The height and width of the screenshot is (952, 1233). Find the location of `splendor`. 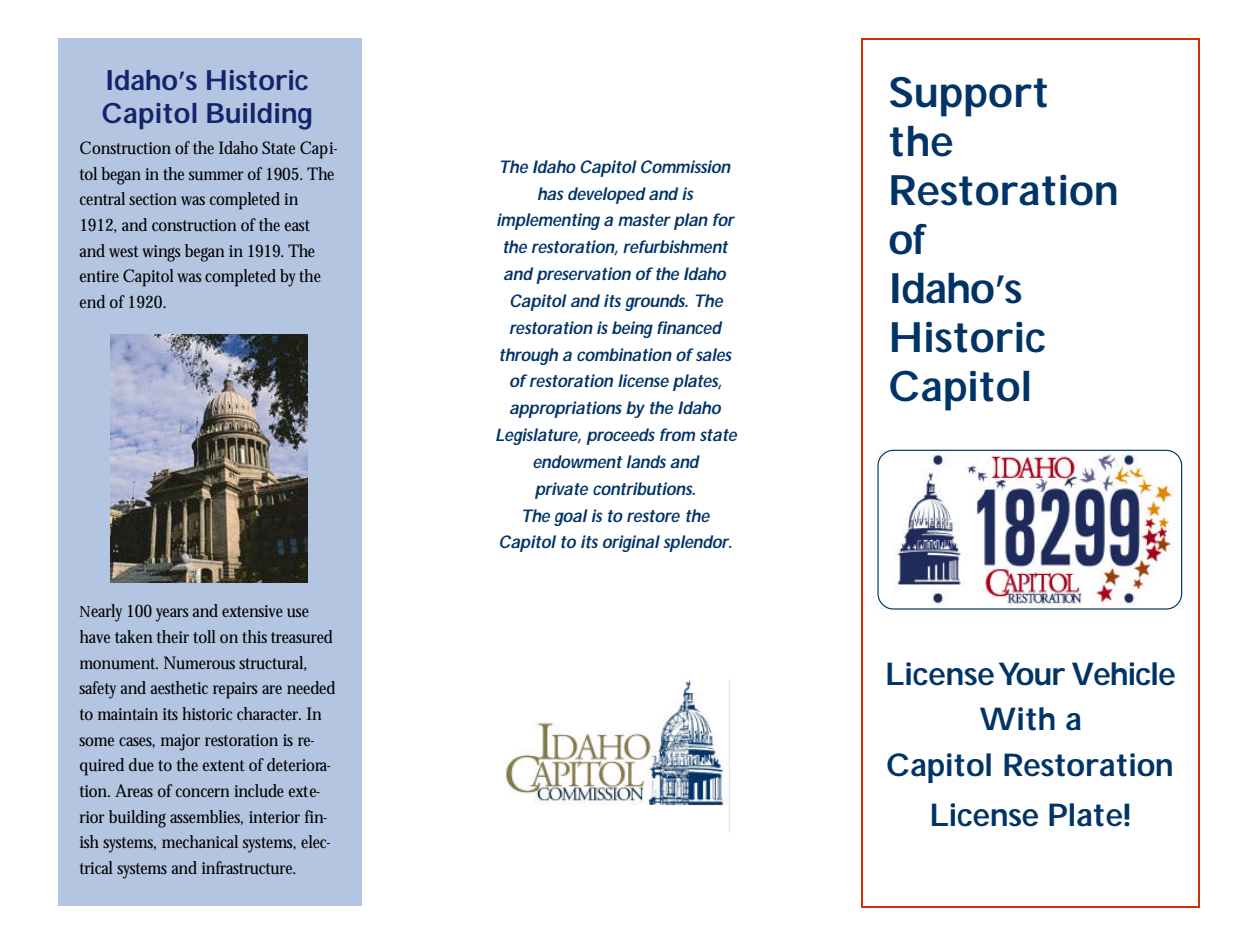

splendor is located at coordinates (697, 543).
